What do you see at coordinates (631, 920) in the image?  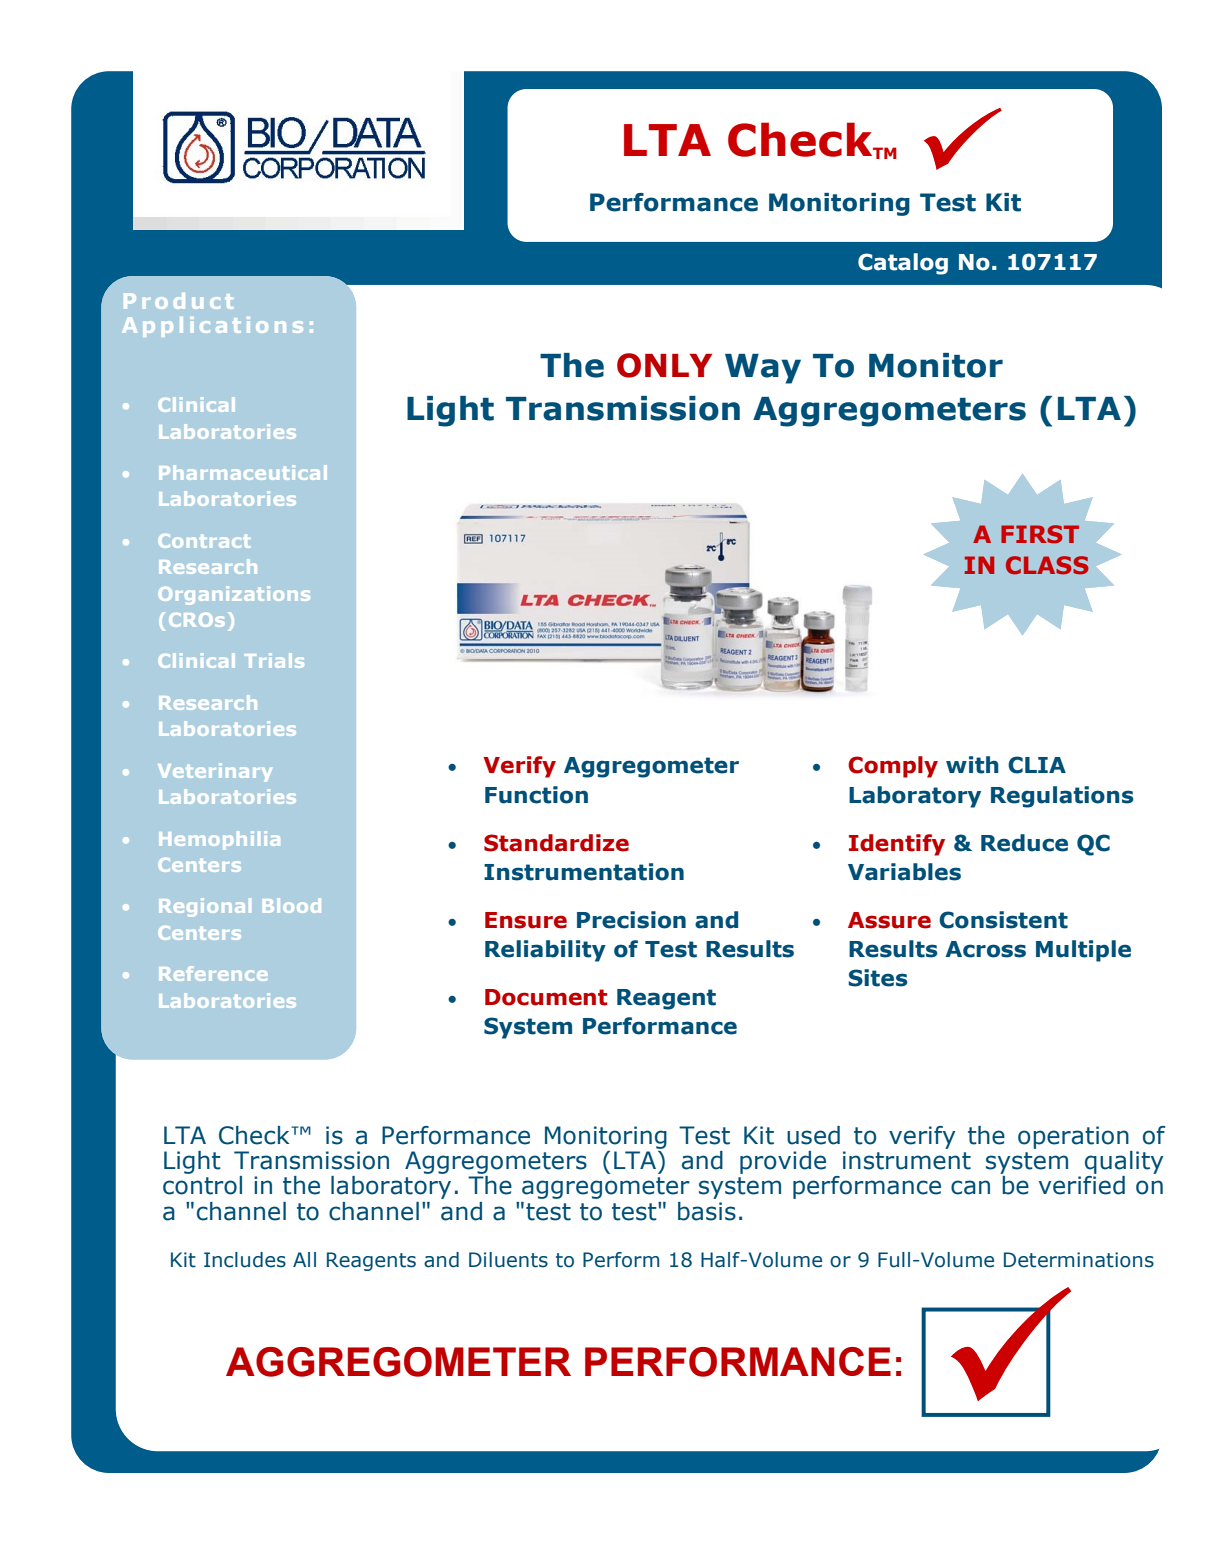 I see `Precision` at bounding box center [631, 920].
